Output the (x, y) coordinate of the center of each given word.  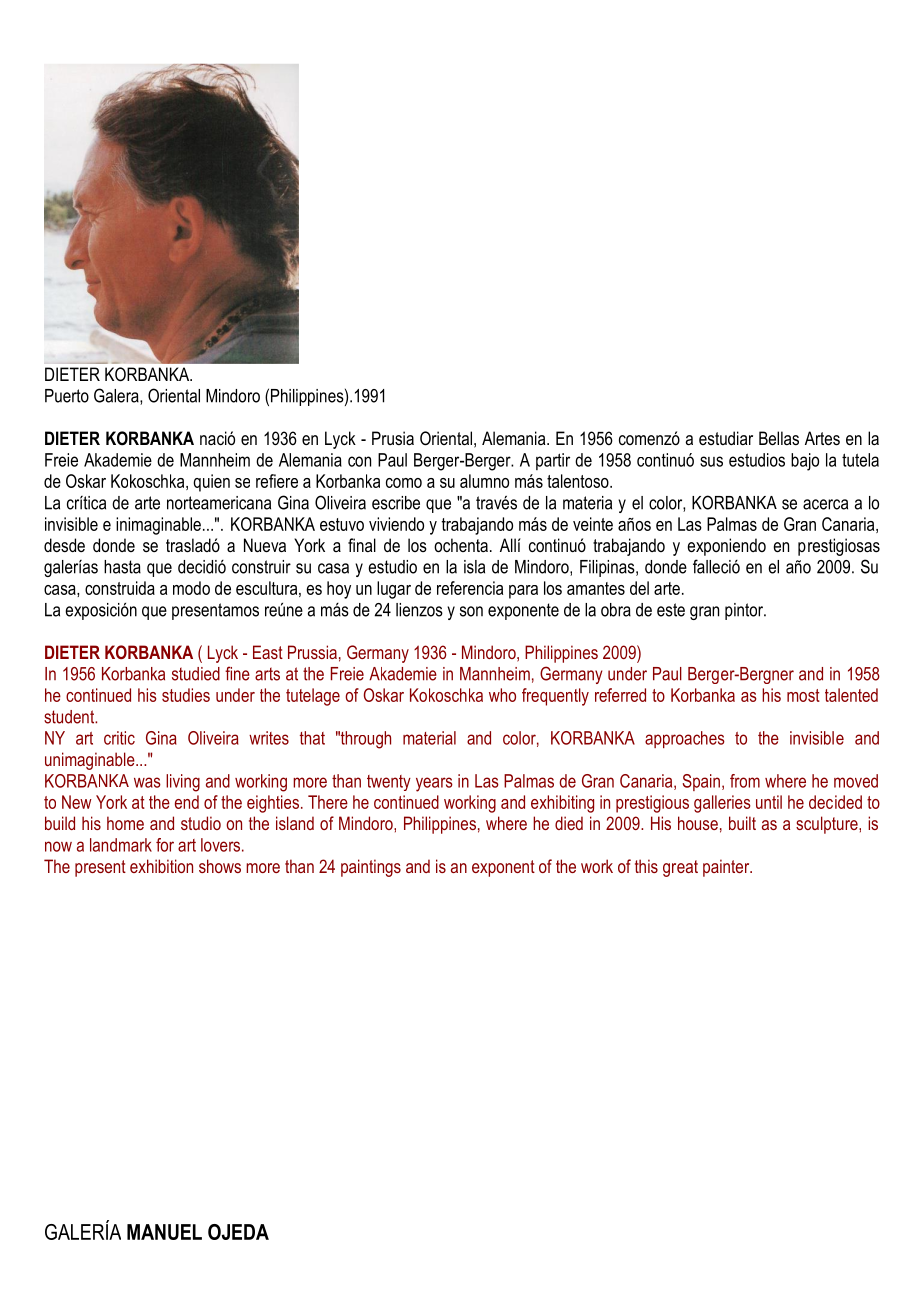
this (646, 866)
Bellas (779, 438)
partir (553, 461)
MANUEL (164, 1232)
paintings (371, 868)
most (803, 695)
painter (727, 868)
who (502, 695)
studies (186, 695)
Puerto (67, 396)
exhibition (161, 866)
